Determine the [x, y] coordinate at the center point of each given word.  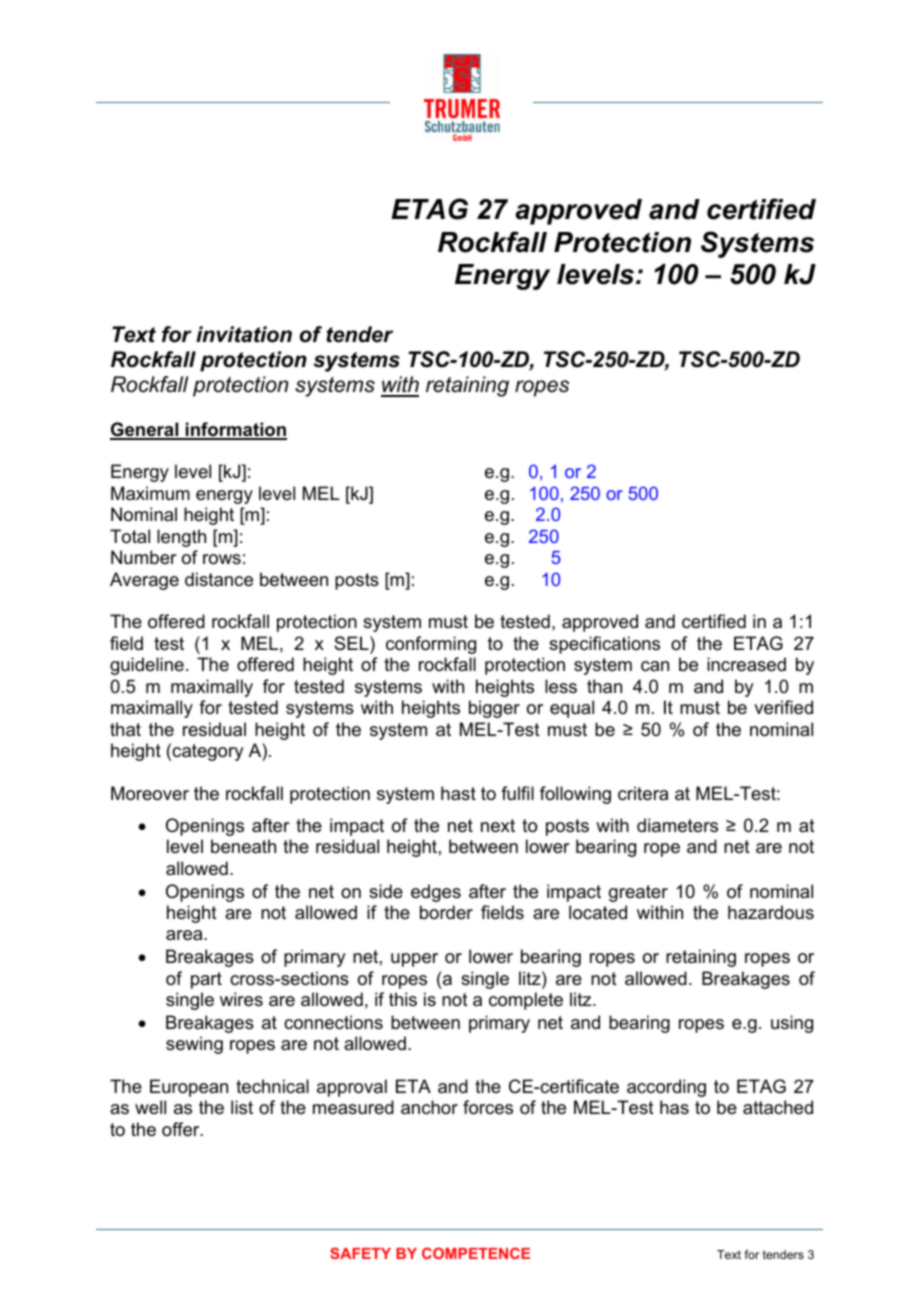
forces [488, 1107]
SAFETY [360, 1253]
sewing [194, 1045]
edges [436, 893]
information [235, 430]
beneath [243, 846]
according [666, 1088]
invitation [244, 334]
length [181, 538]
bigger [494, 709]
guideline [147, 666]
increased [746, 664]
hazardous [771, 912]
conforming [431, 645]
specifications [604, 645]
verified [783, 707]
